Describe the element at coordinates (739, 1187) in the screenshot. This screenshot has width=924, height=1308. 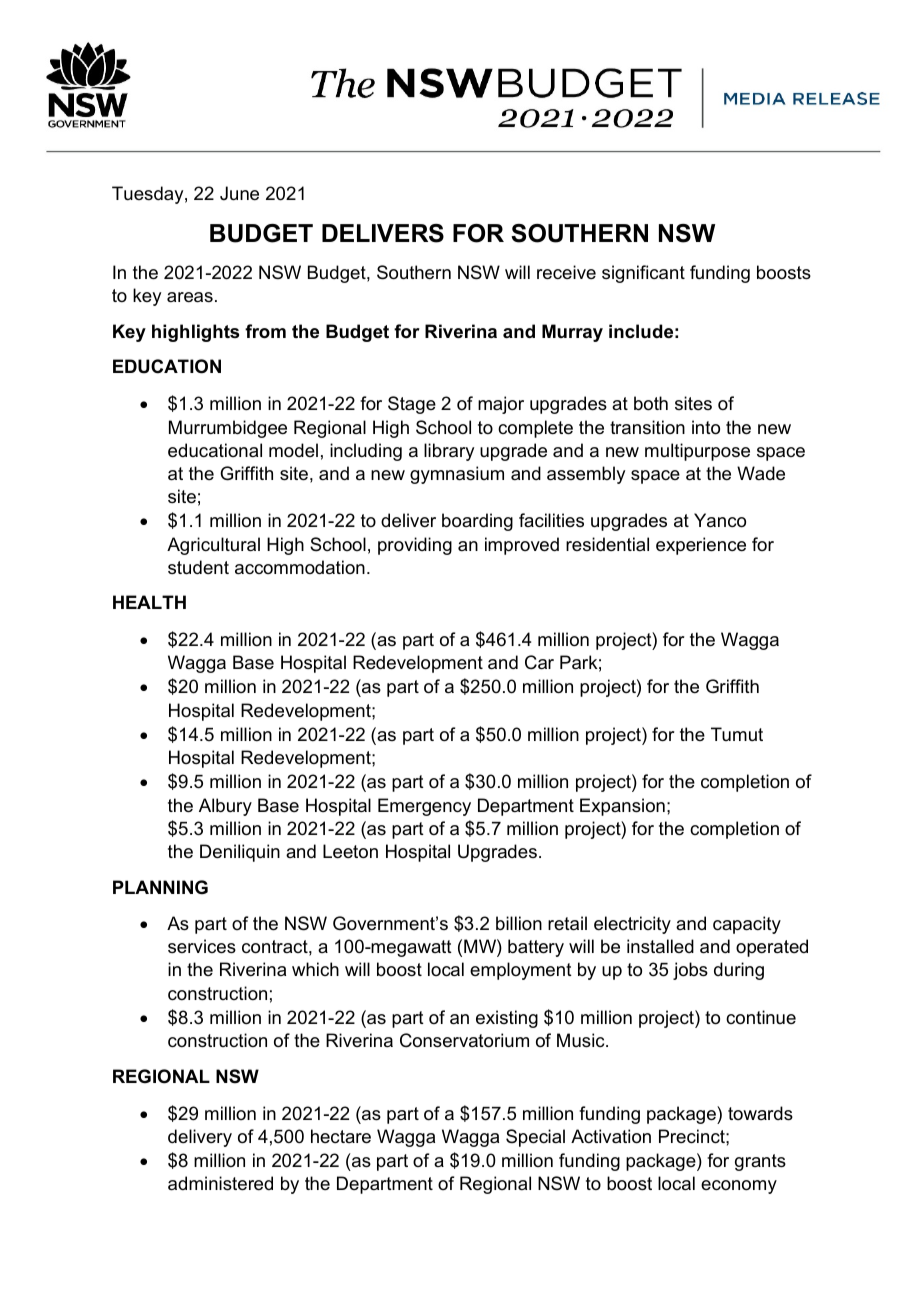
I see `economy` at that location.
